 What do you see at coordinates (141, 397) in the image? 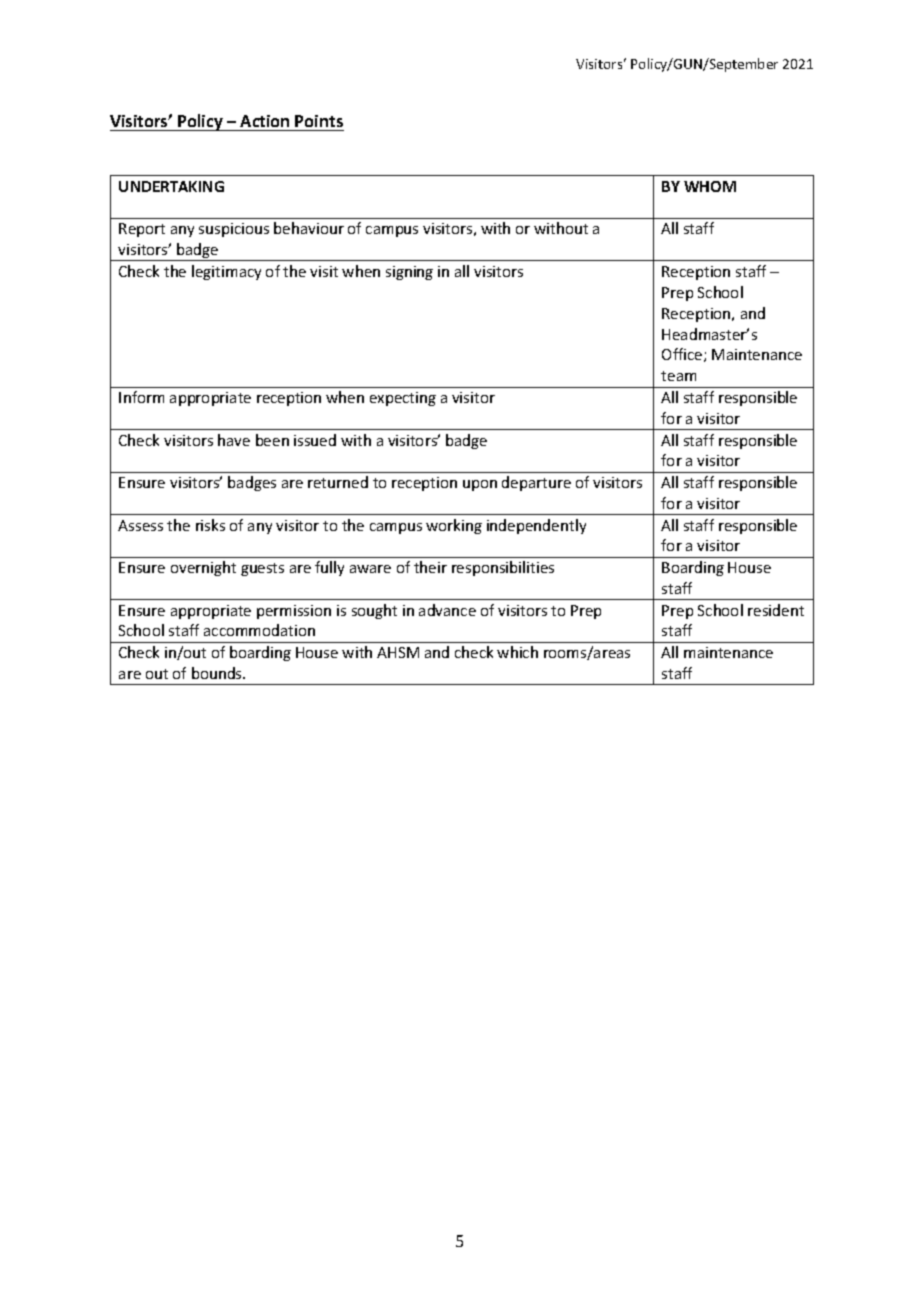
I see `Inform` at bounding box center [141, 397].
